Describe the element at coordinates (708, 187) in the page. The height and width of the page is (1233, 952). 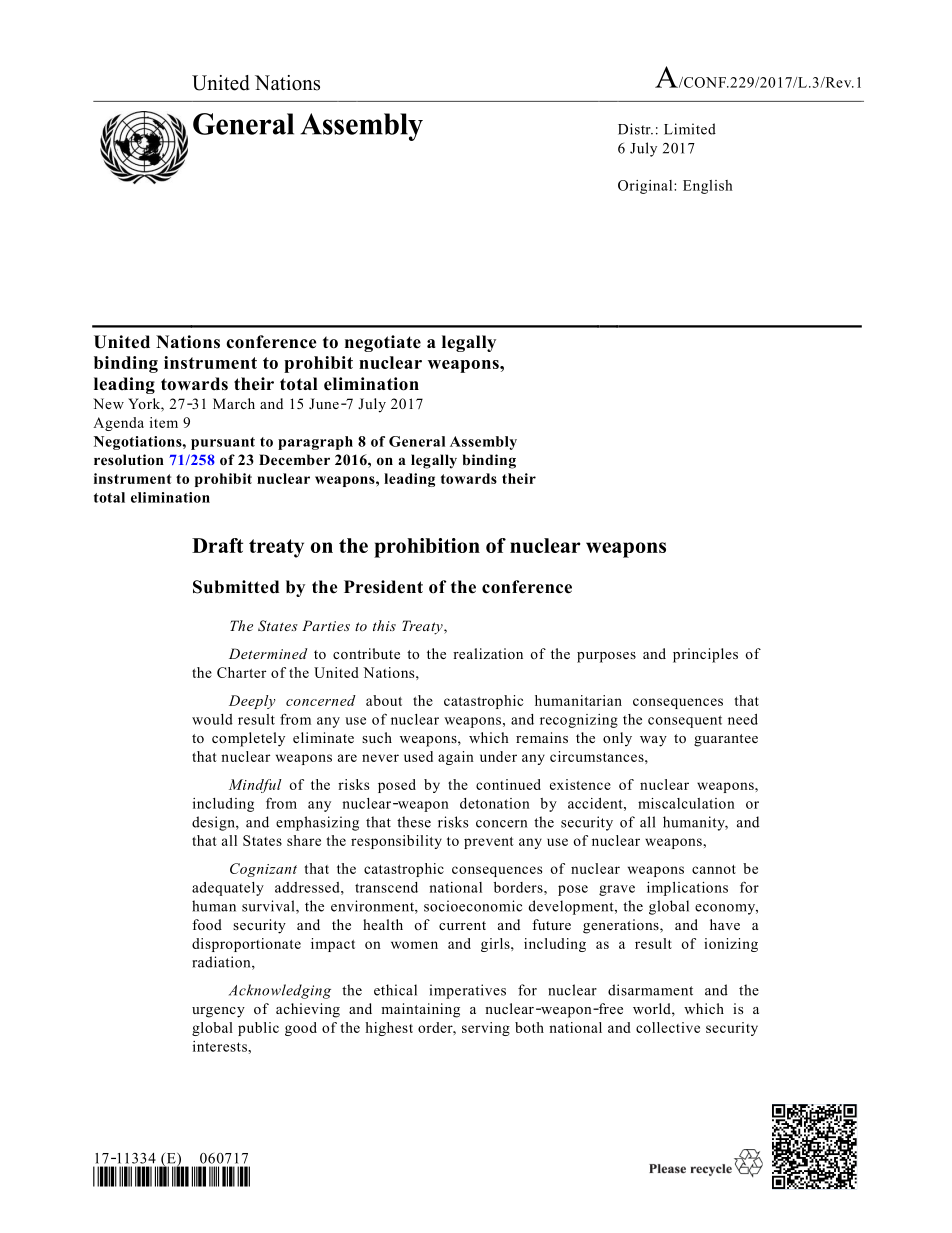
I see `English` at that location.
